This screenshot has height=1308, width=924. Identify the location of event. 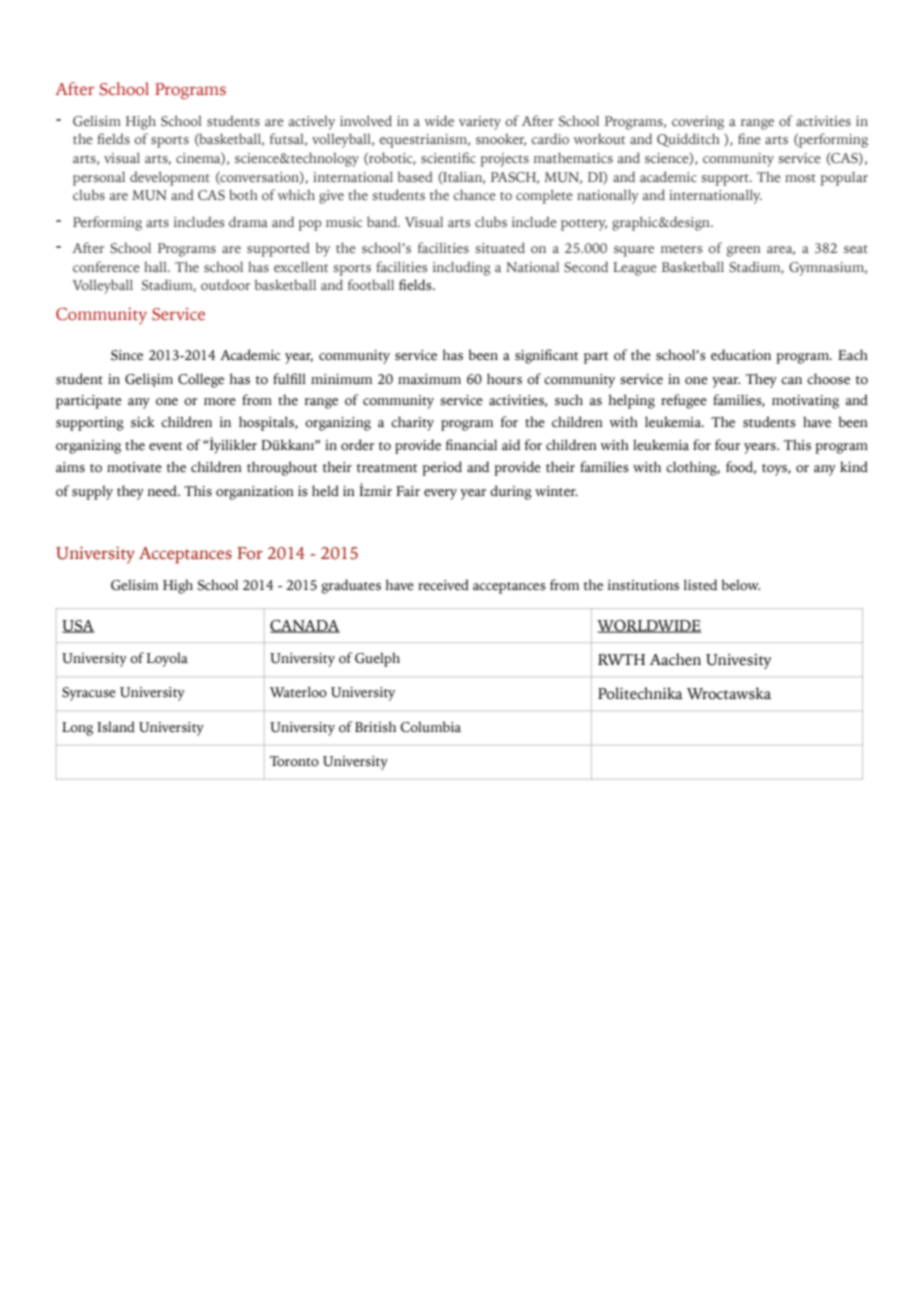
(166, 446).
